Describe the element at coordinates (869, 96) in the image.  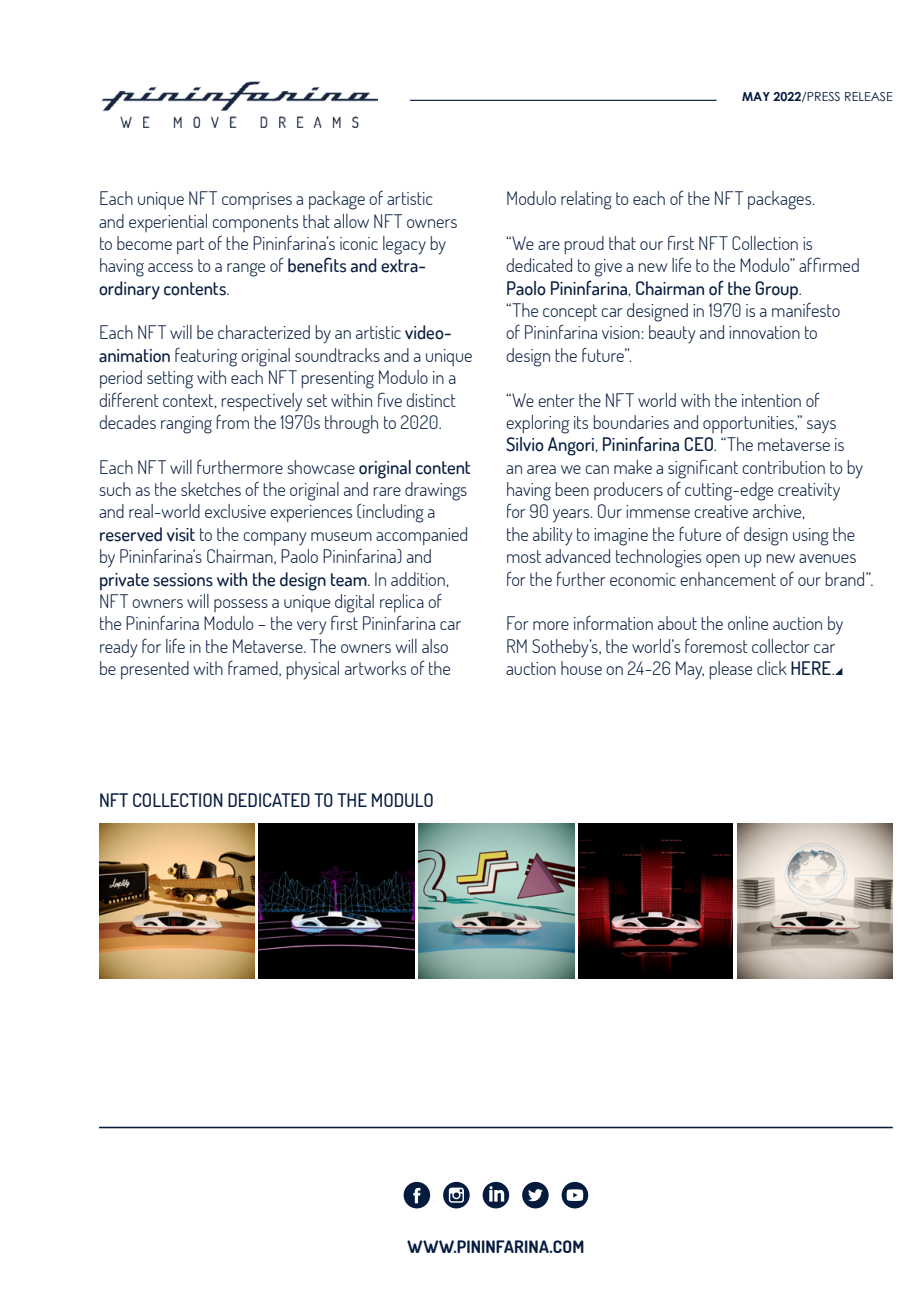
I see `RELEASE` at that location.
